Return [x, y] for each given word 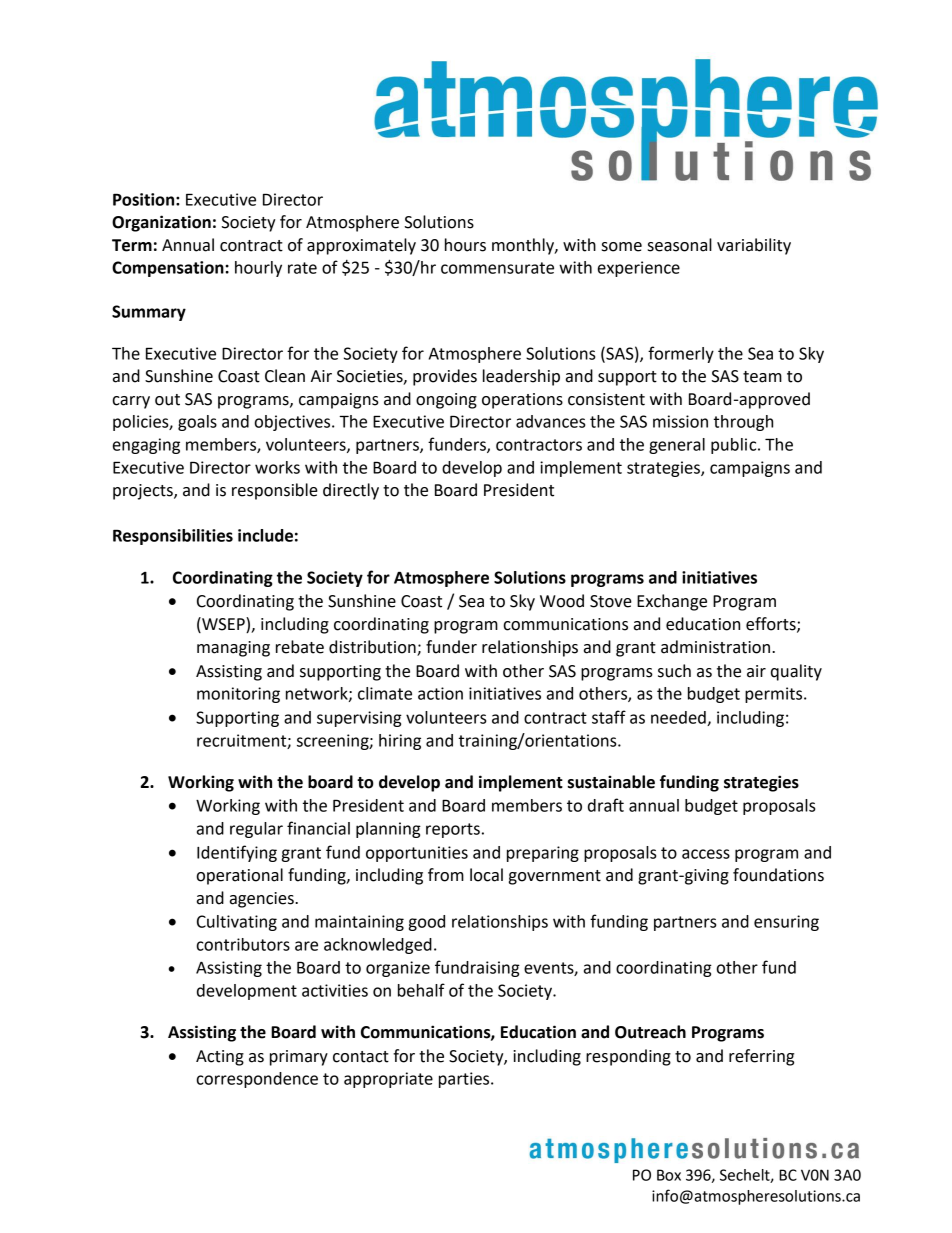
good [427, 923]
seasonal [680, 245]
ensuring [786, 923]
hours [465, 245]
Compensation [169, 269]
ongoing [446, 401]
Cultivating [237, 923]
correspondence [257, 1080]
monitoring [238, 695]
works [277, 467]
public [735, 446]
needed [679, 718]
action [440, 693]
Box [669, 1175]
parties [465, 1080]
